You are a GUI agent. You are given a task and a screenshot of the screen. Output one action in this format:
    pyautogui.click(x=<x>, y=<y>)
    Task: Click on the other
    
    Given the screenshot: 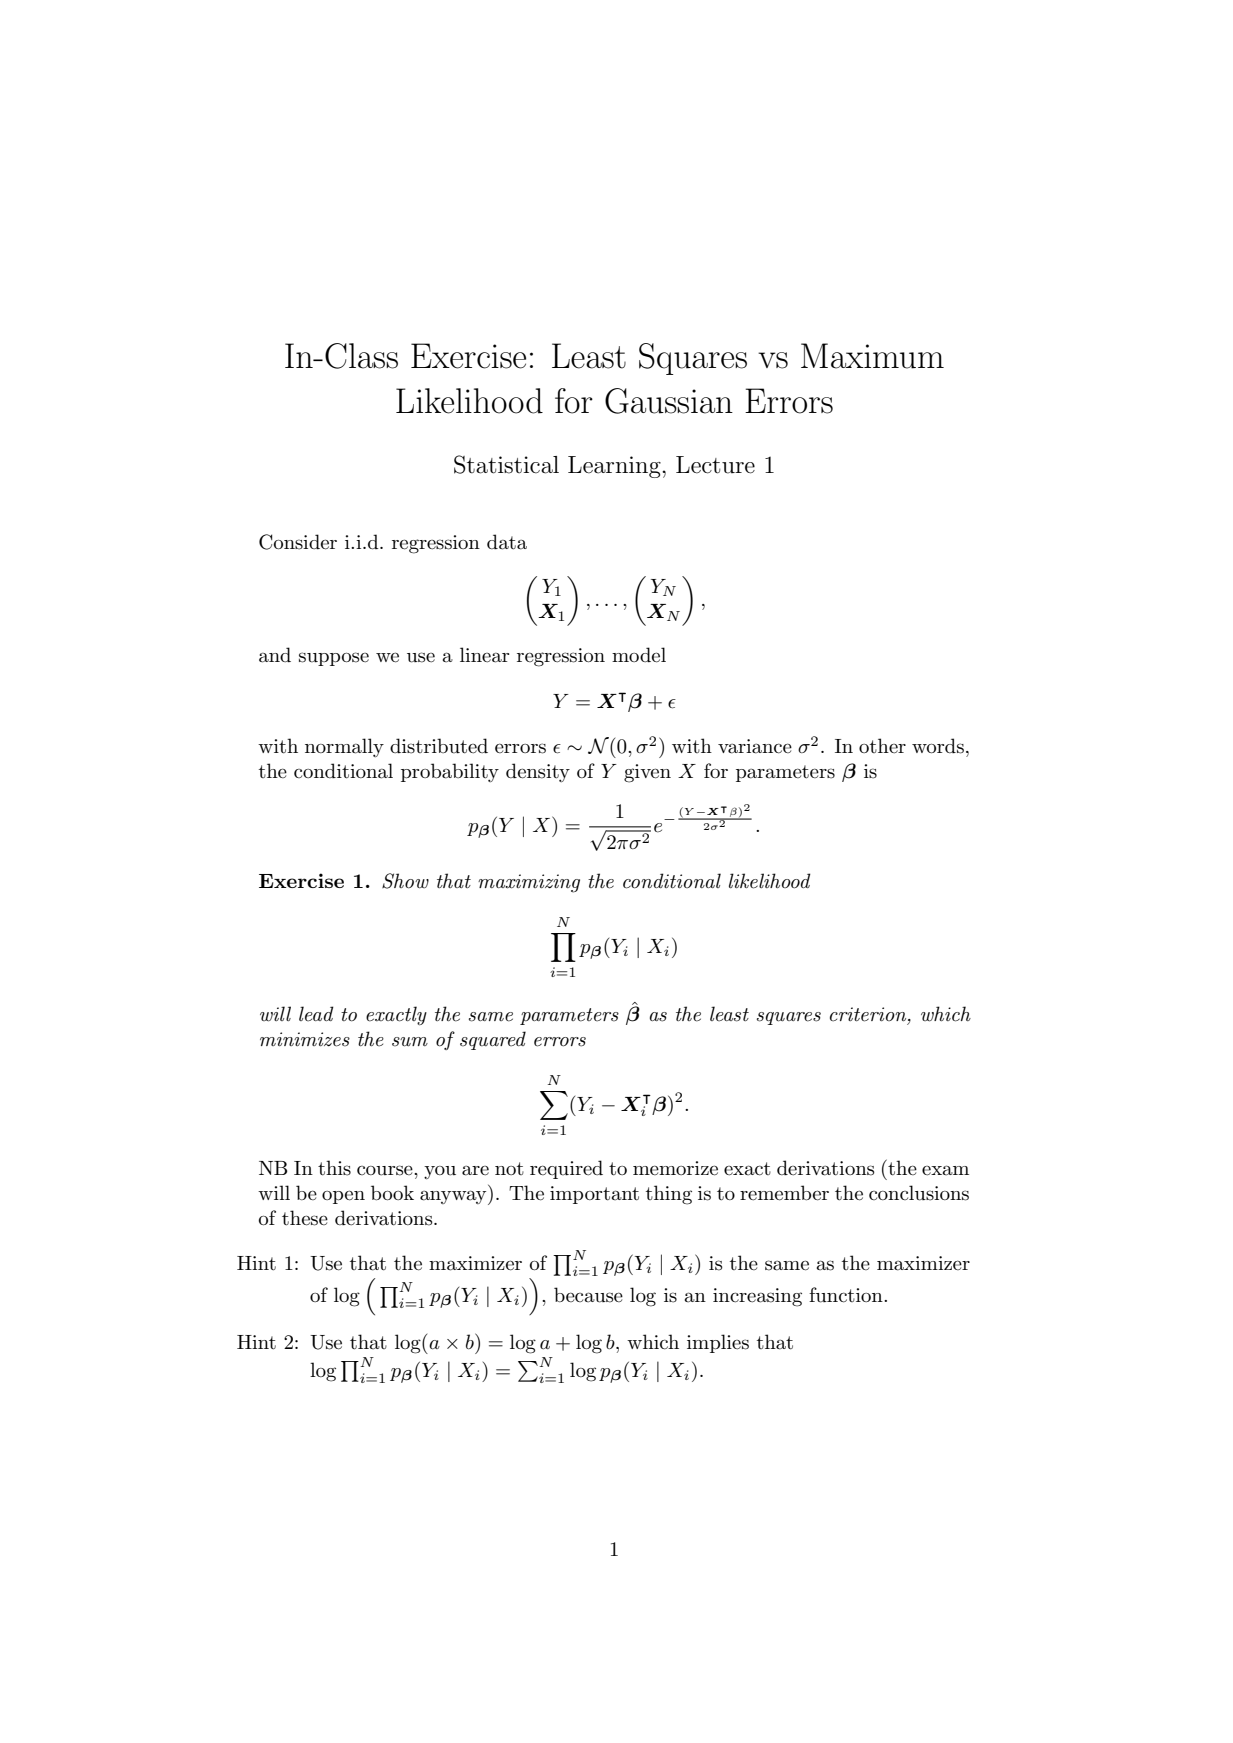 What is the action you would take?
    pyautogui.click(x=882, y=746)
